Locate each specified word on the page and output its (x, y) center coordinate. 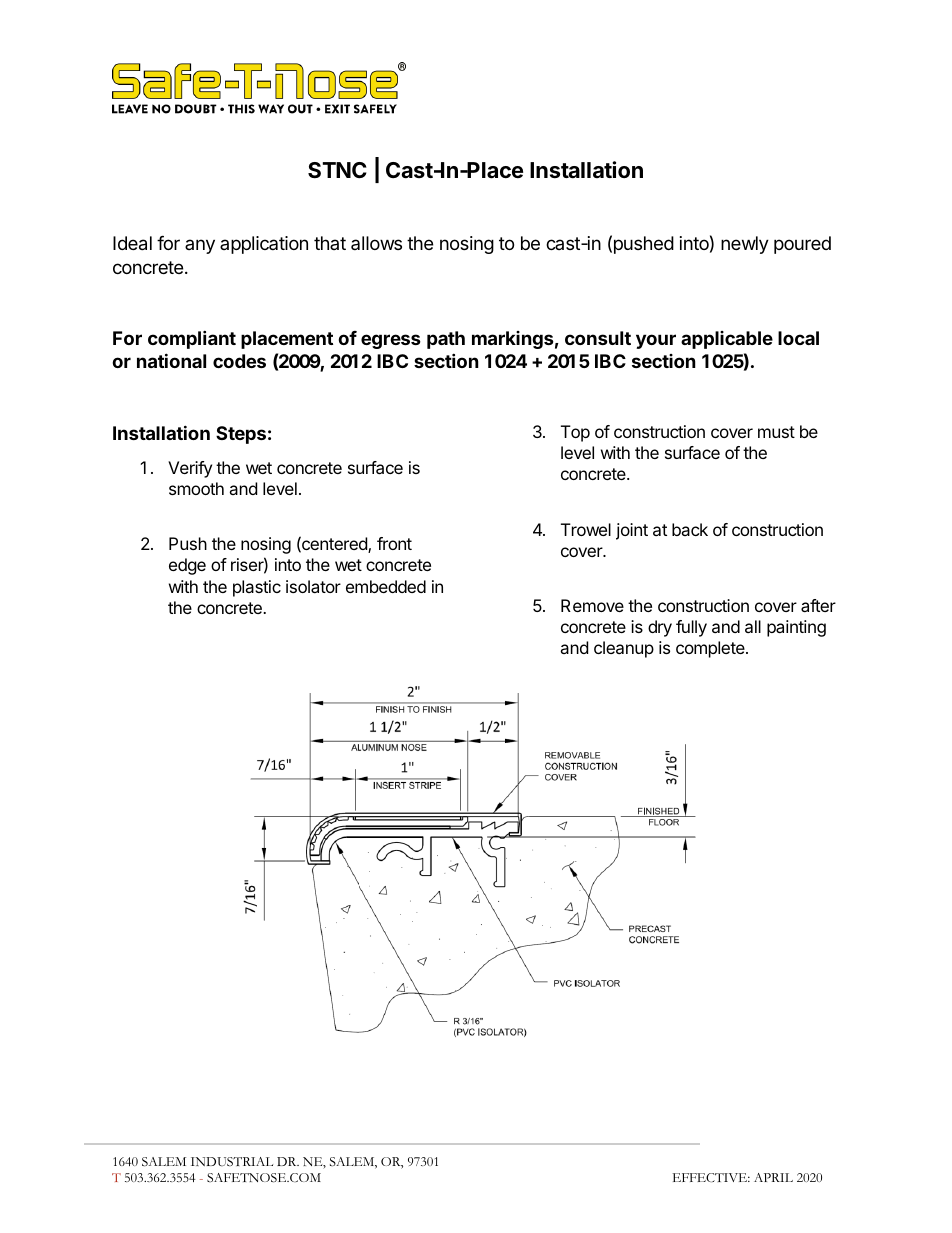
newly (745, 245)
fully (691, 628)
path (446, 340)
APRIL (773, 1177)
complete (711, 649)
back (690, 529)
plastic (257, 588)
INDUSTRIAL (232, 1162)
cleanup (624, 649)
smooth (196, 488)
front (394, 543)
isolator (313, 586)
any (200, 246)
